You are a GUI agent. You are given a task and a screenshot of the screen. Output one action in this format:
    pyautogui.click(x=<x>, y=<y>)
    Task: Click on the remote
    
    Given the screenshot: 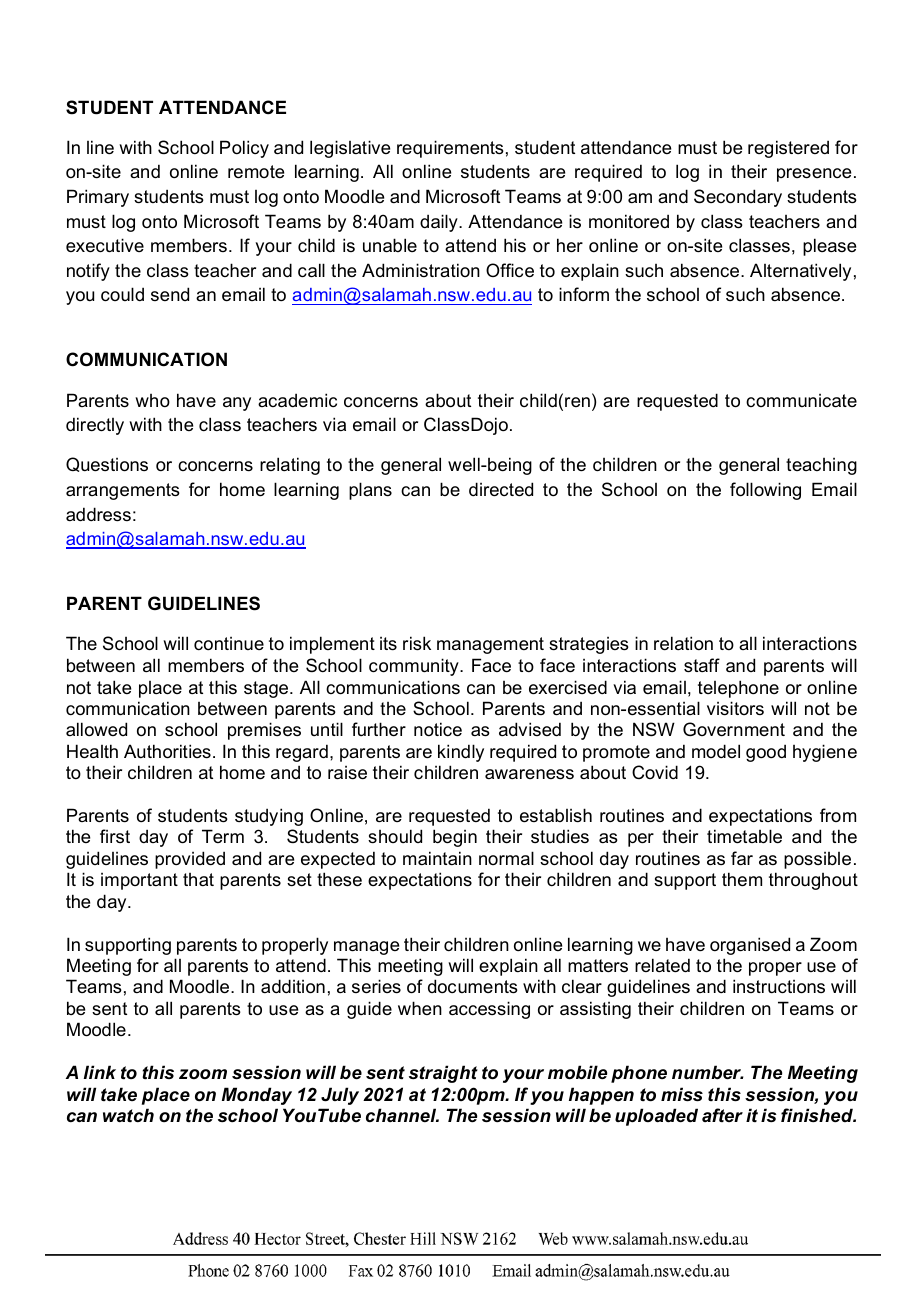 What is the action you would take?
    pyautogui.click(x=256, y=172)
